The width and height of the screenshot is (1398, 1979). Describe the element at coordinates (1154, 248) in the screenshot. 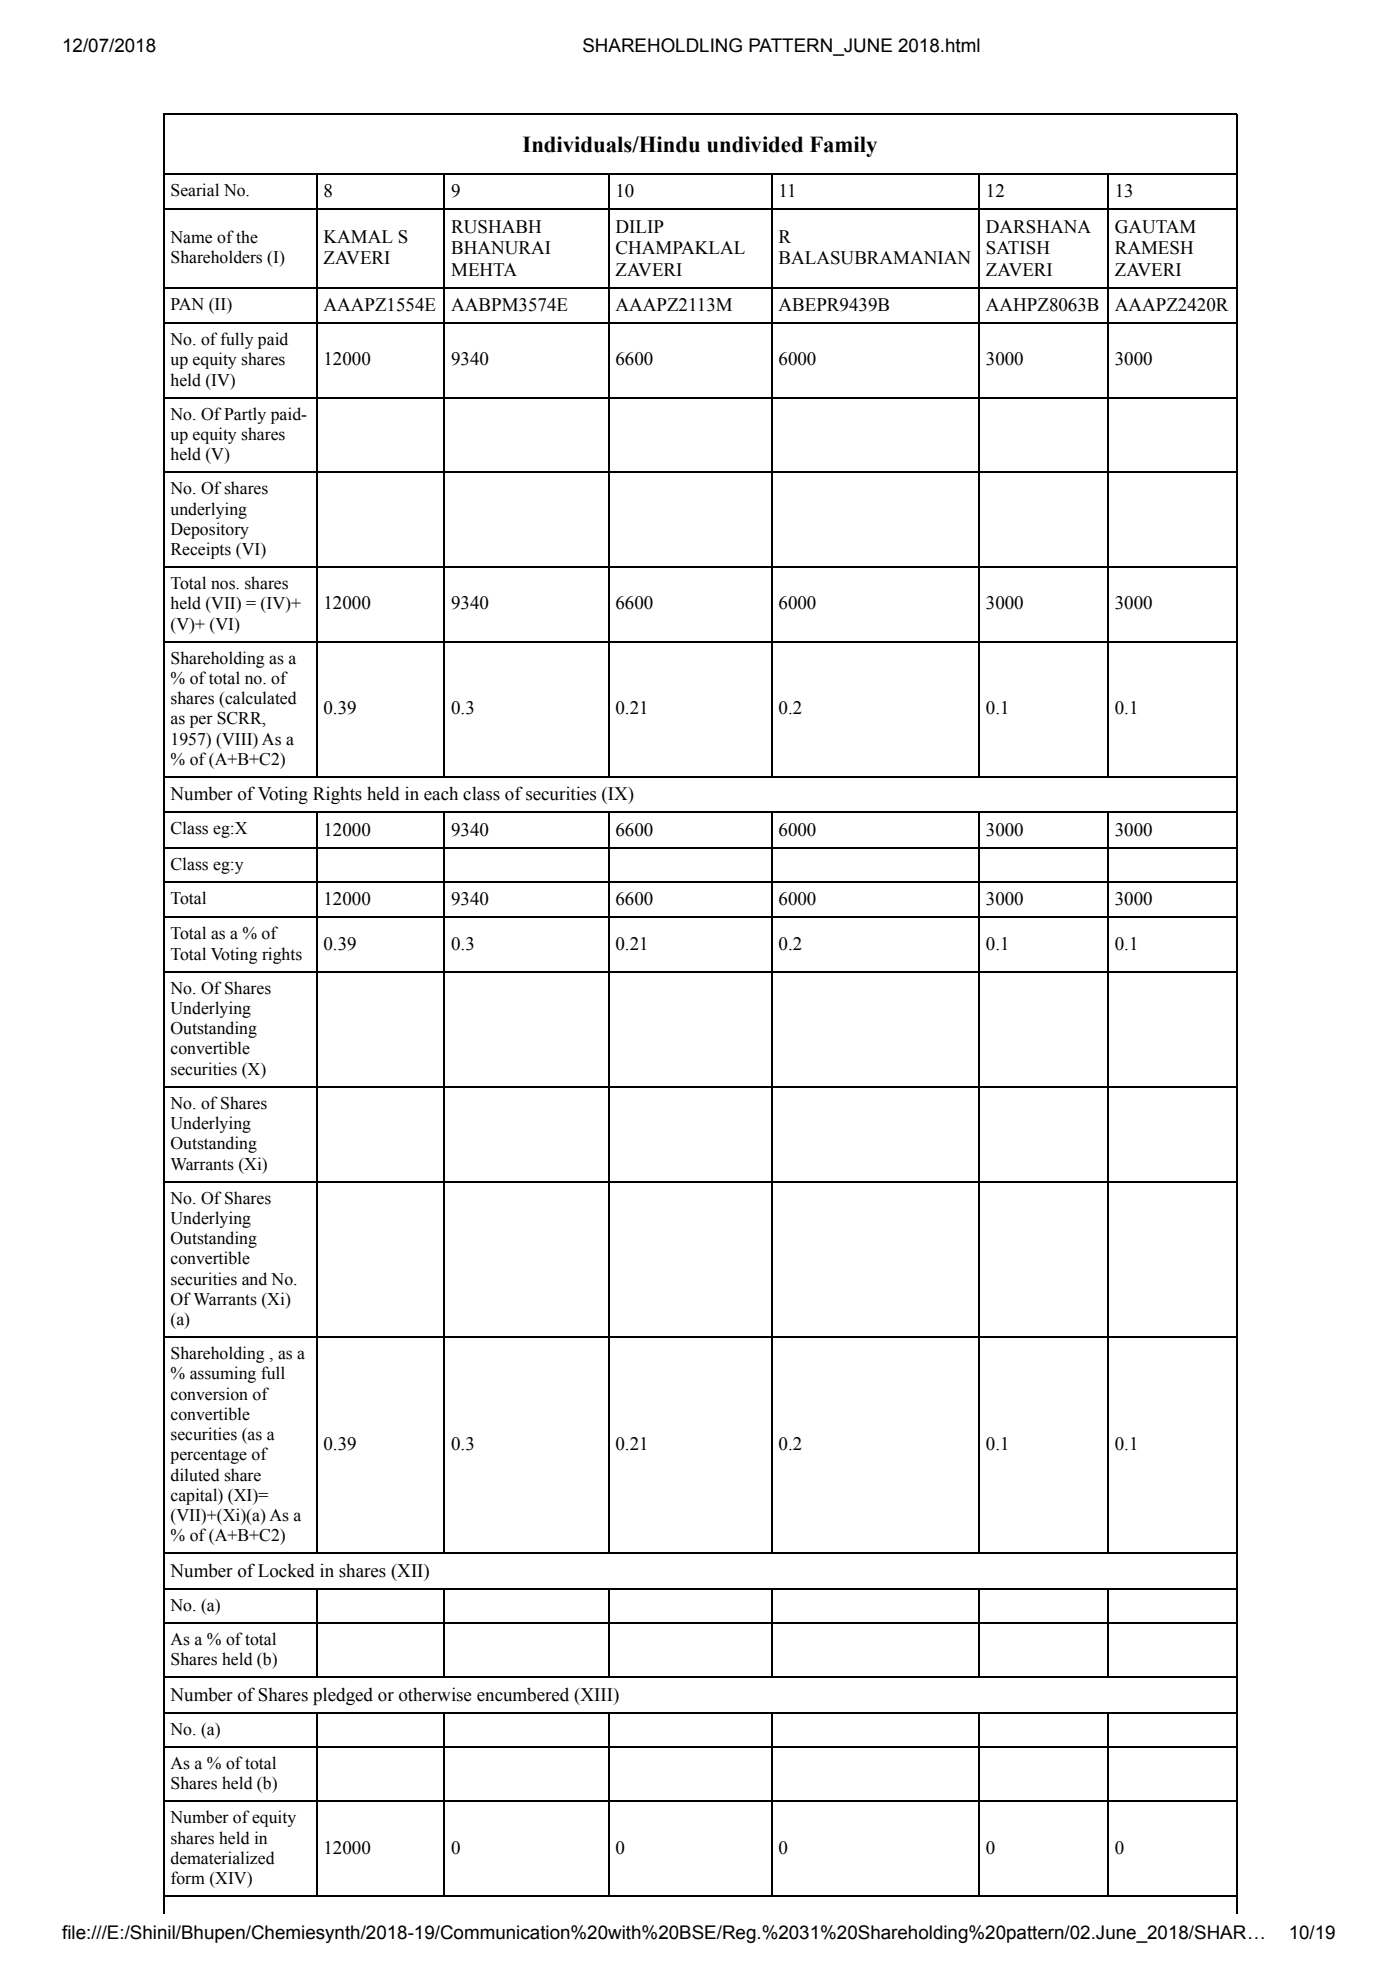

I see `RAMESH` at that location.
